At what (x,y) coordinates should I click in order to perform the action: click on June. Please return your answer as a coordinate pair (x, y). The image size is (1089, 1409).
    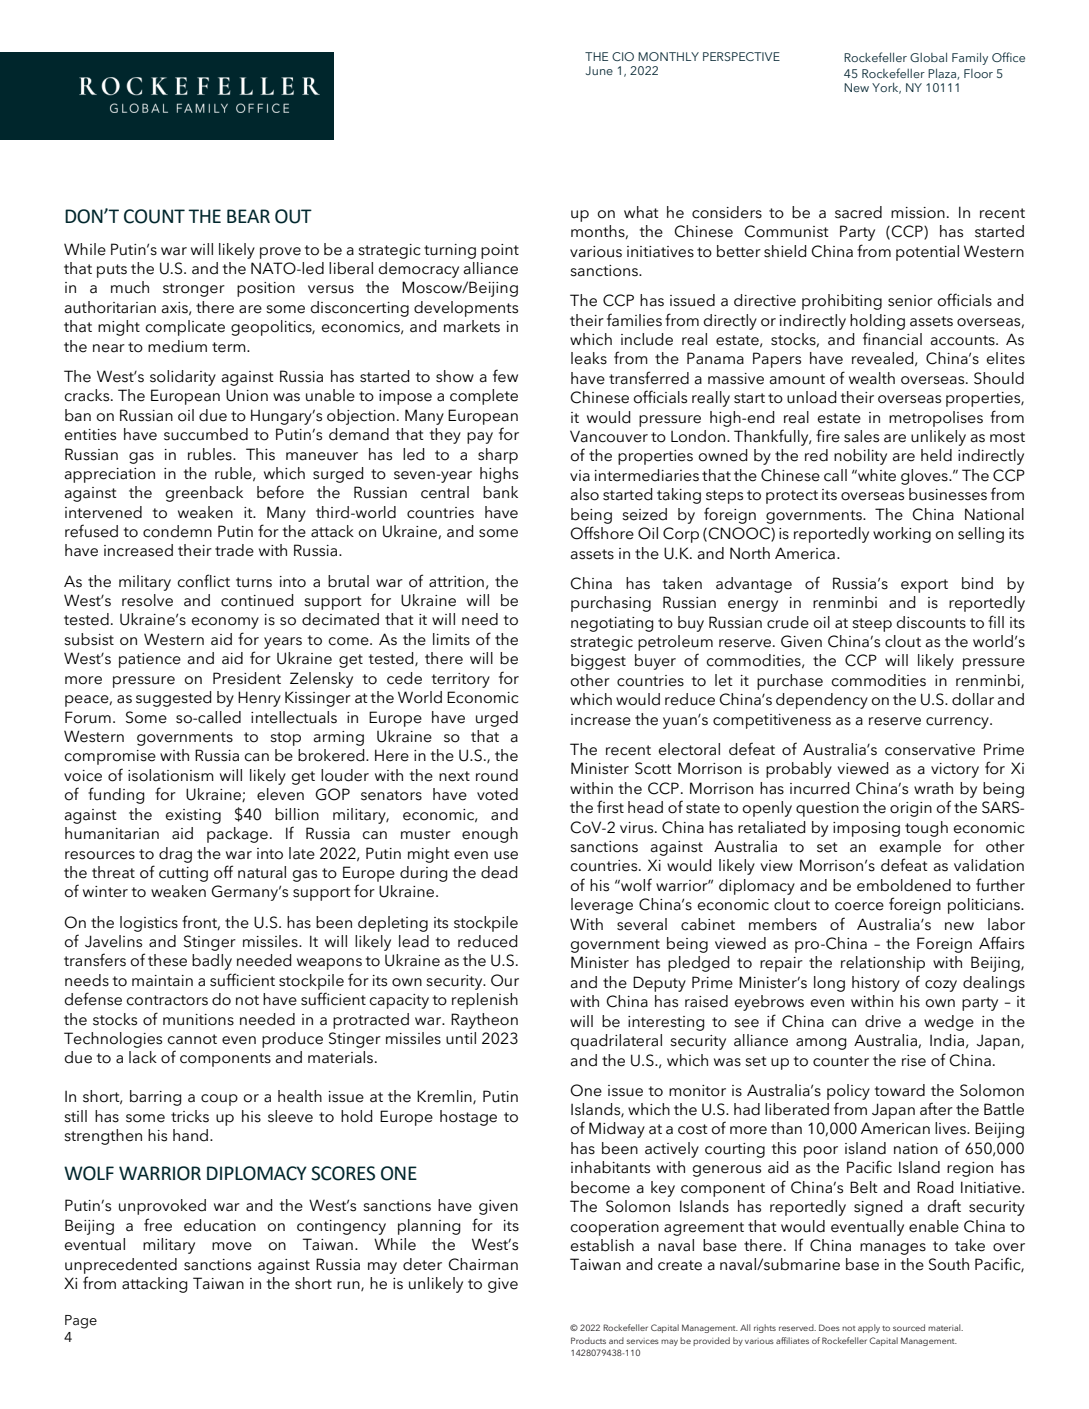
    Looking at the image, I should click on (599, 70).
